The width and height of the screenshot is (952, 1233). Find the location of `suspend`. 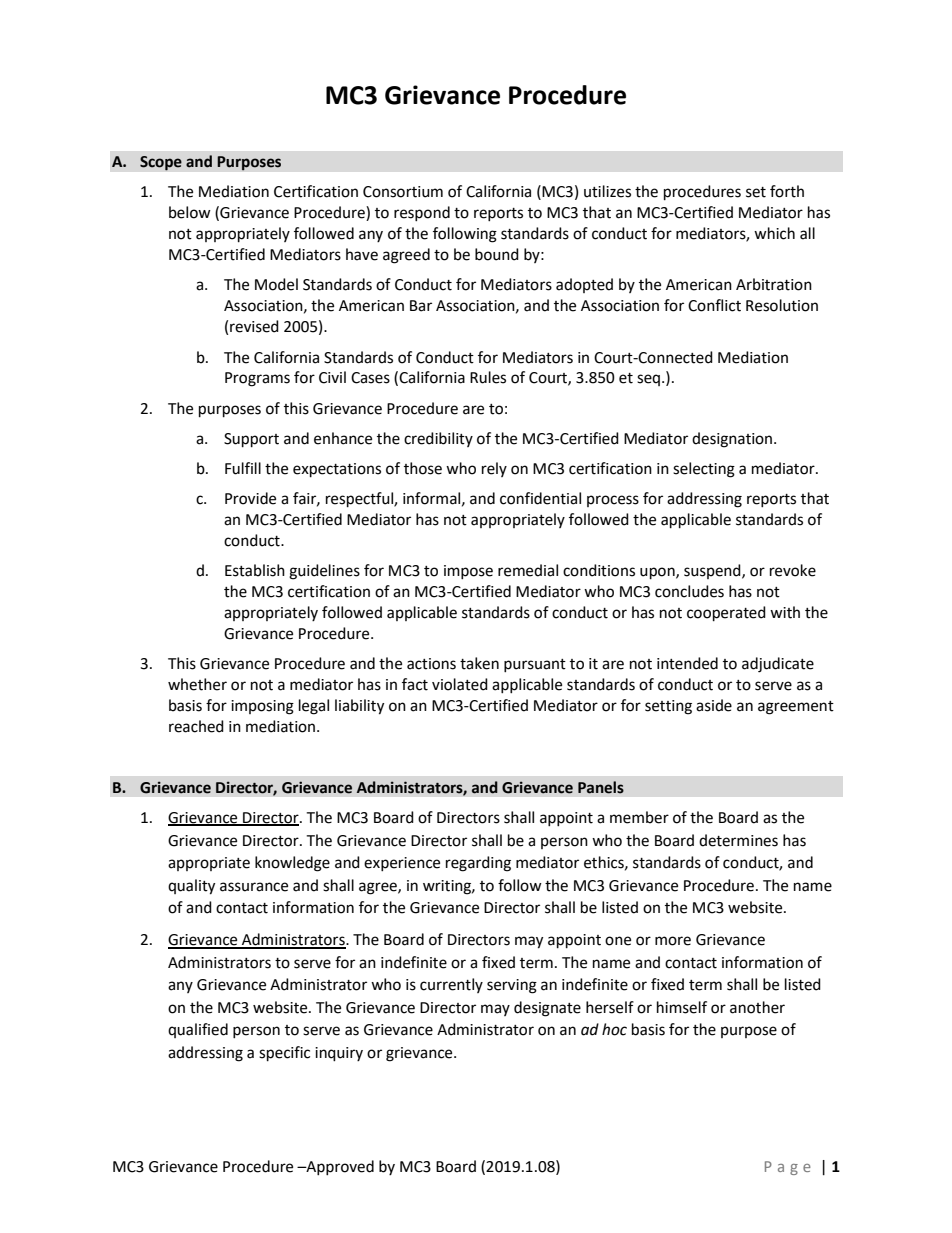

suspend is located at coordinates (713, 571).
